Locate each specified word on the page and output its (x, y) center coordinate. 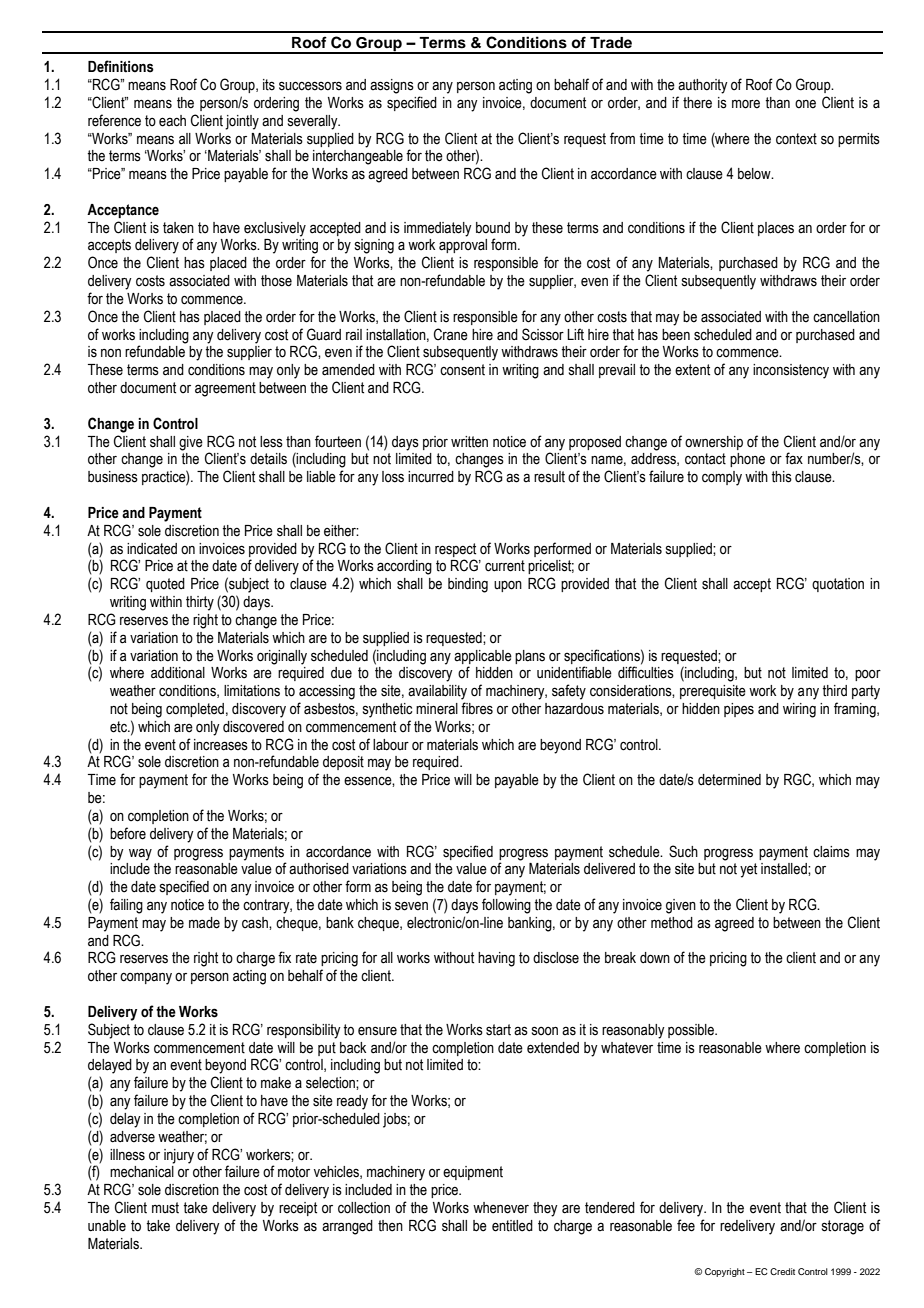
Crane (451, 334)
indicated (152, 549)
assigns (392, 86)
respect (455, 550)
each (172, 121)
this (781, 477)
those (276, 281)
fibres (477, 708)
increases (221, 745)
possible (692, 1031)
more (746, 104)
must (165, 1208)
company (146, 978)
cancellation (846, 317)
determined (729, 780)
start (498, 1030)
